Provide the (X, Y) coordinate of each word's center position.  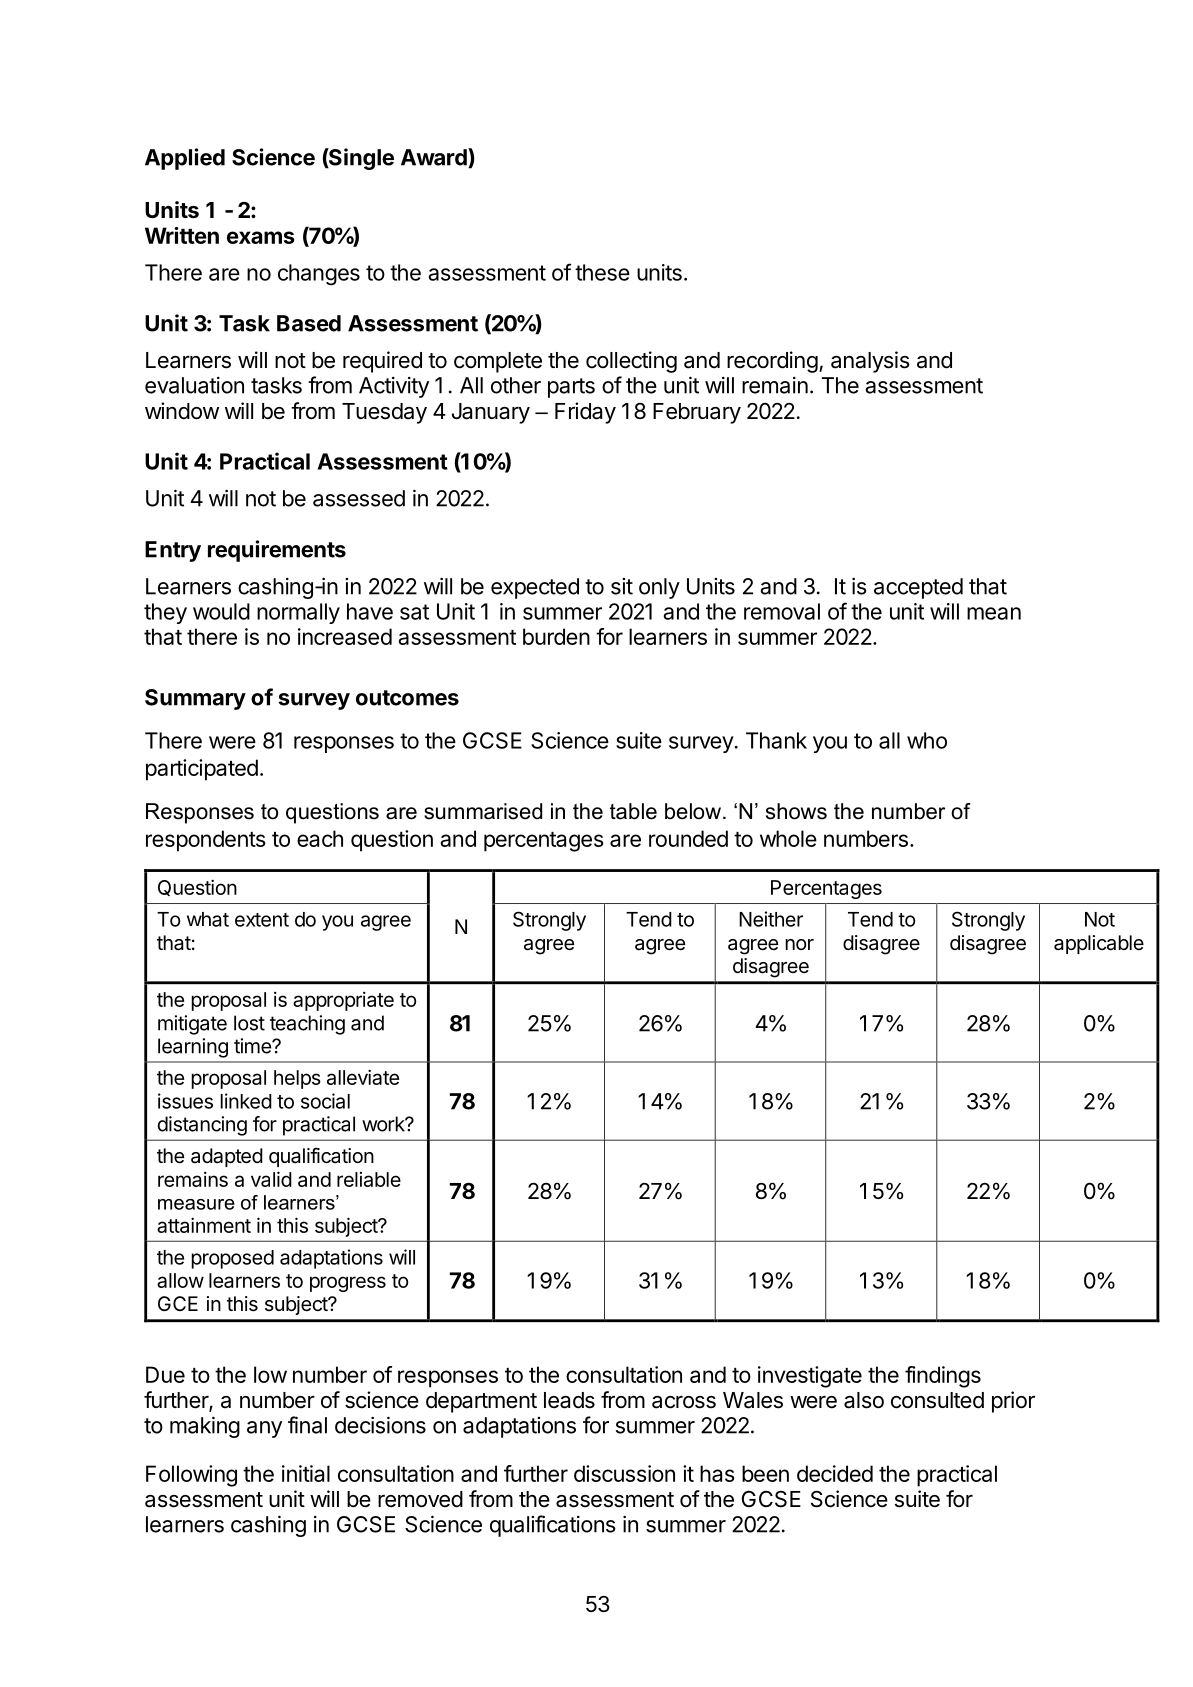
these (602, 272)
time (253, 1046)
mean (994, 613)
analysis (870, 362)
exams (261, 237)
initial (306, 1473)
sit (622, 586)
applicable (1099, 944)
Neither (771, 919)
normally (298, 613)
